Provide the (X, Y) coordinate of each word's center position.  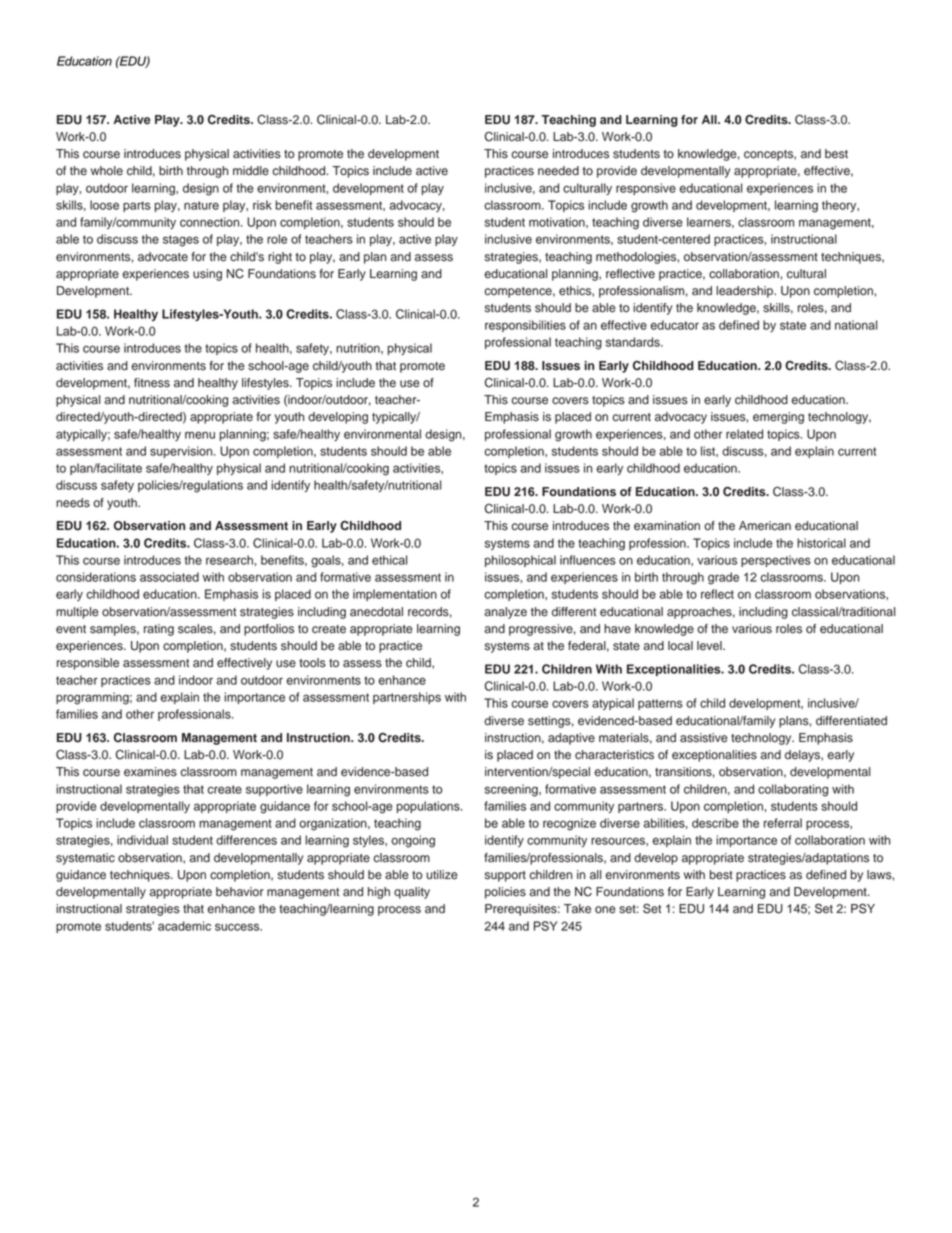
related (744, 434)
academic (184, 926)
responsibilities (525, 326)
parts (137, 206)
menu (200, 435)
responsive (646, 189)
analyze (505, 613)
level (710, 646)
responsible (88, 664)
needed (558, 171)
